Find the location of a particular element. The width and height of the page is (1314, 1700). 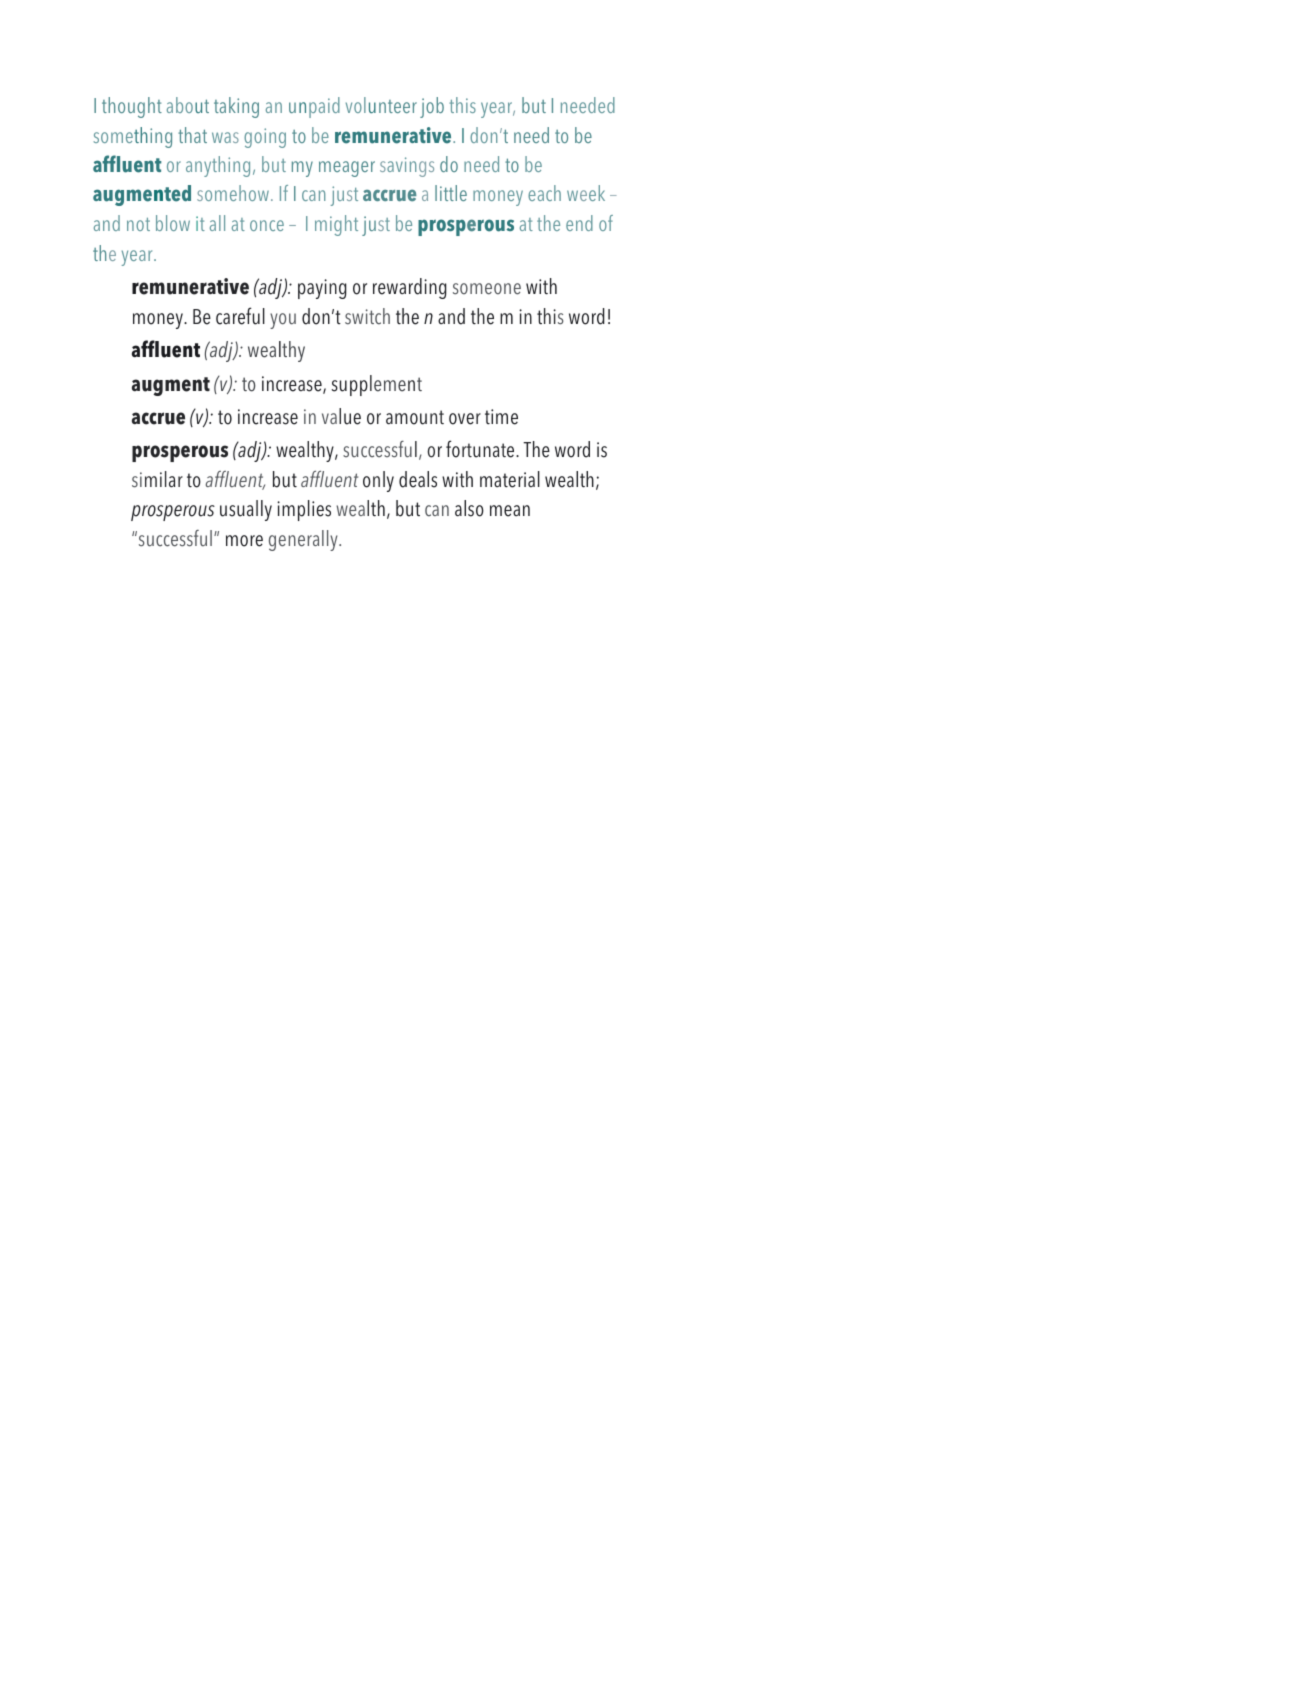

switch is located at coordinates (367, 316).
